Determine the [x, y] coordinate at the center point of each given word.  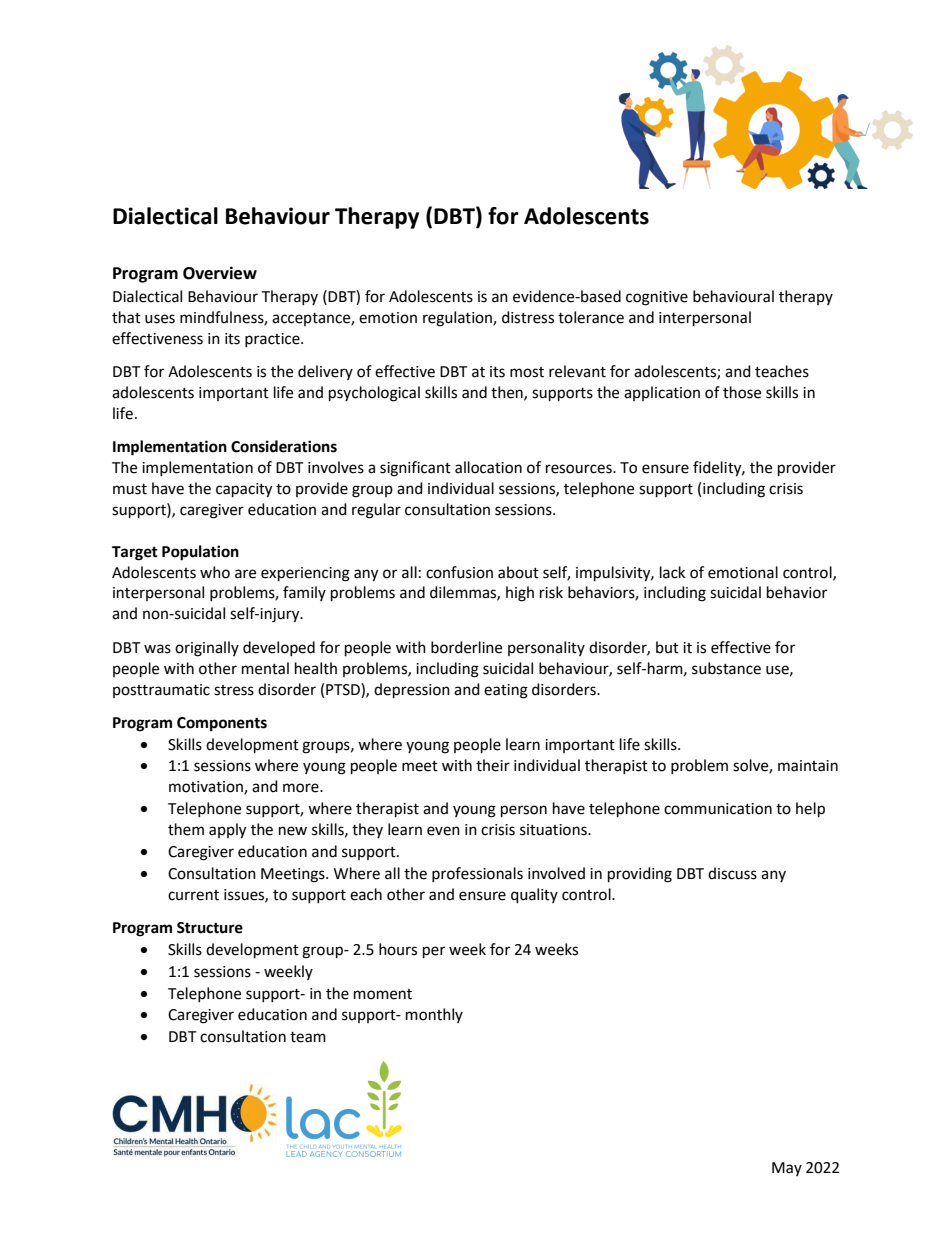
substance [726, 668]
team [308, 1037]
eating [506, 691]
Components [222, 724]
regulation [458, 319]
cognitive [657, 298]
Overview [220, 273]
